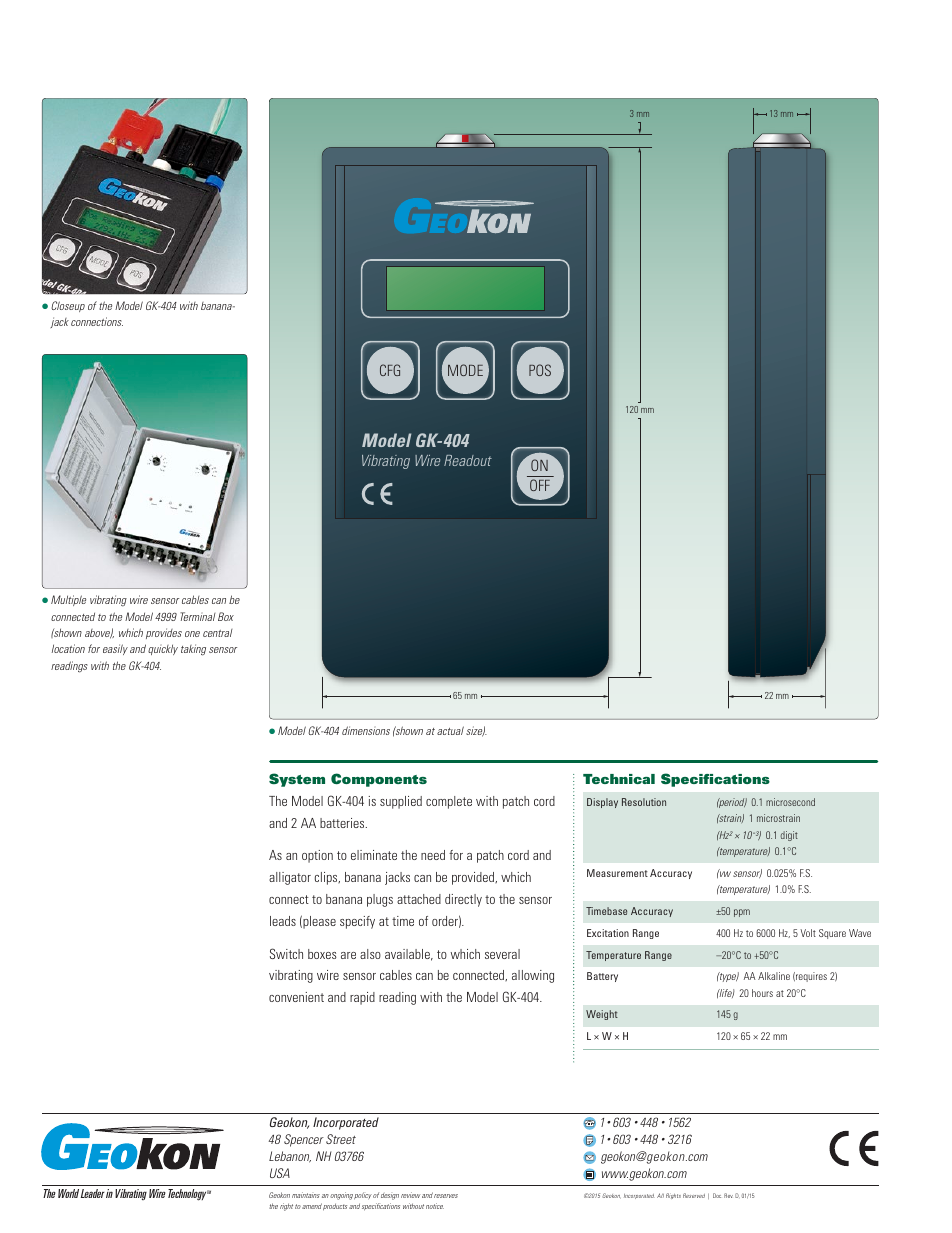 This image has height=1233, width=952. What do you see at coordinates (540, 370) in the image?
I see `POS` at bounding box center [540, 370].
